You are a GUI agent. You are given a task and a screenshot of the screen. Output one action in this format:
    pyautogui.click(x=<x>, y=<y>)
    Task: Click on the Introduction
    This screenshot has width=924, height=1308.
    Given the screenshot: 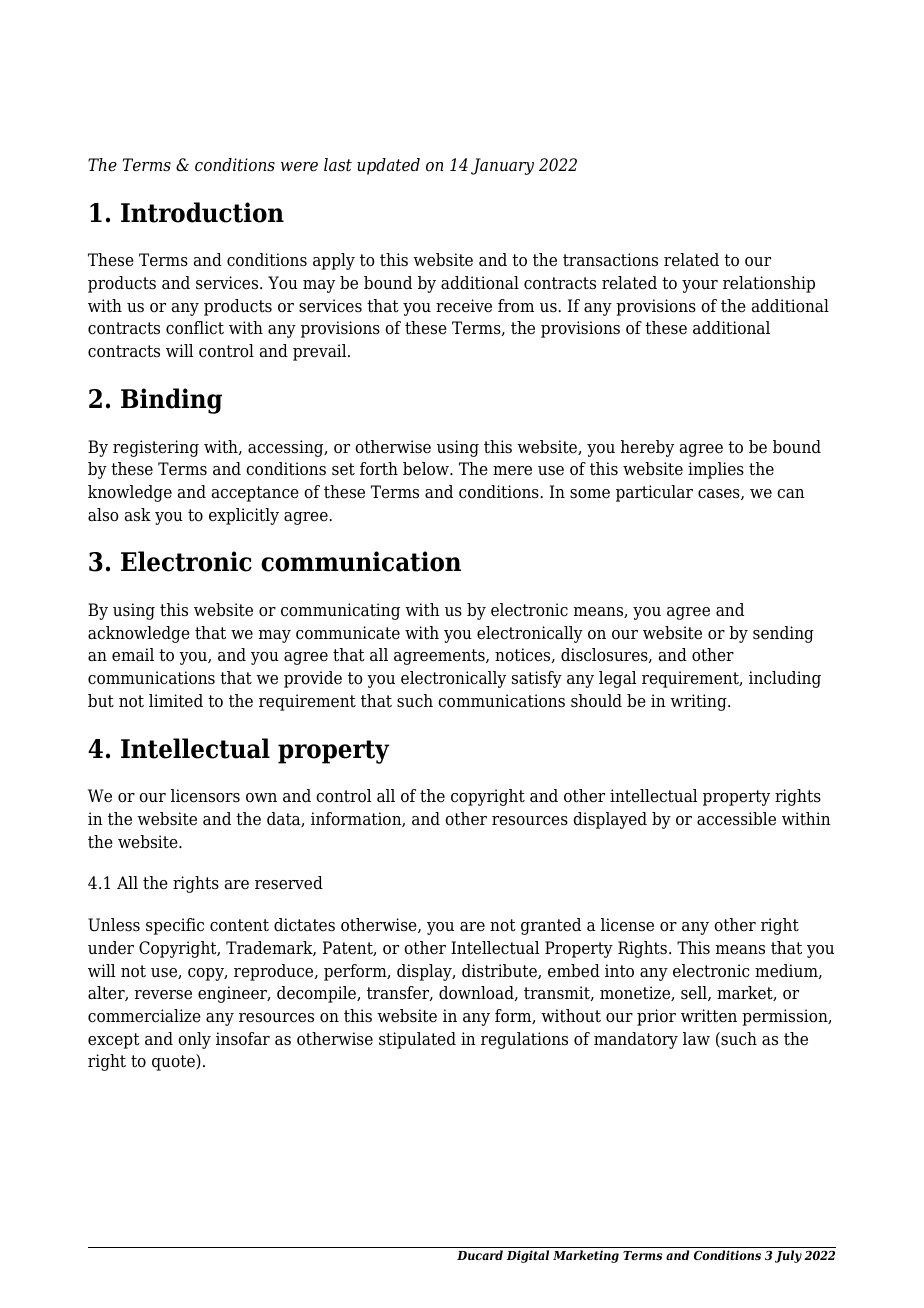 What is the action you would take?
    pyautogui.click(x=202, y=212)
